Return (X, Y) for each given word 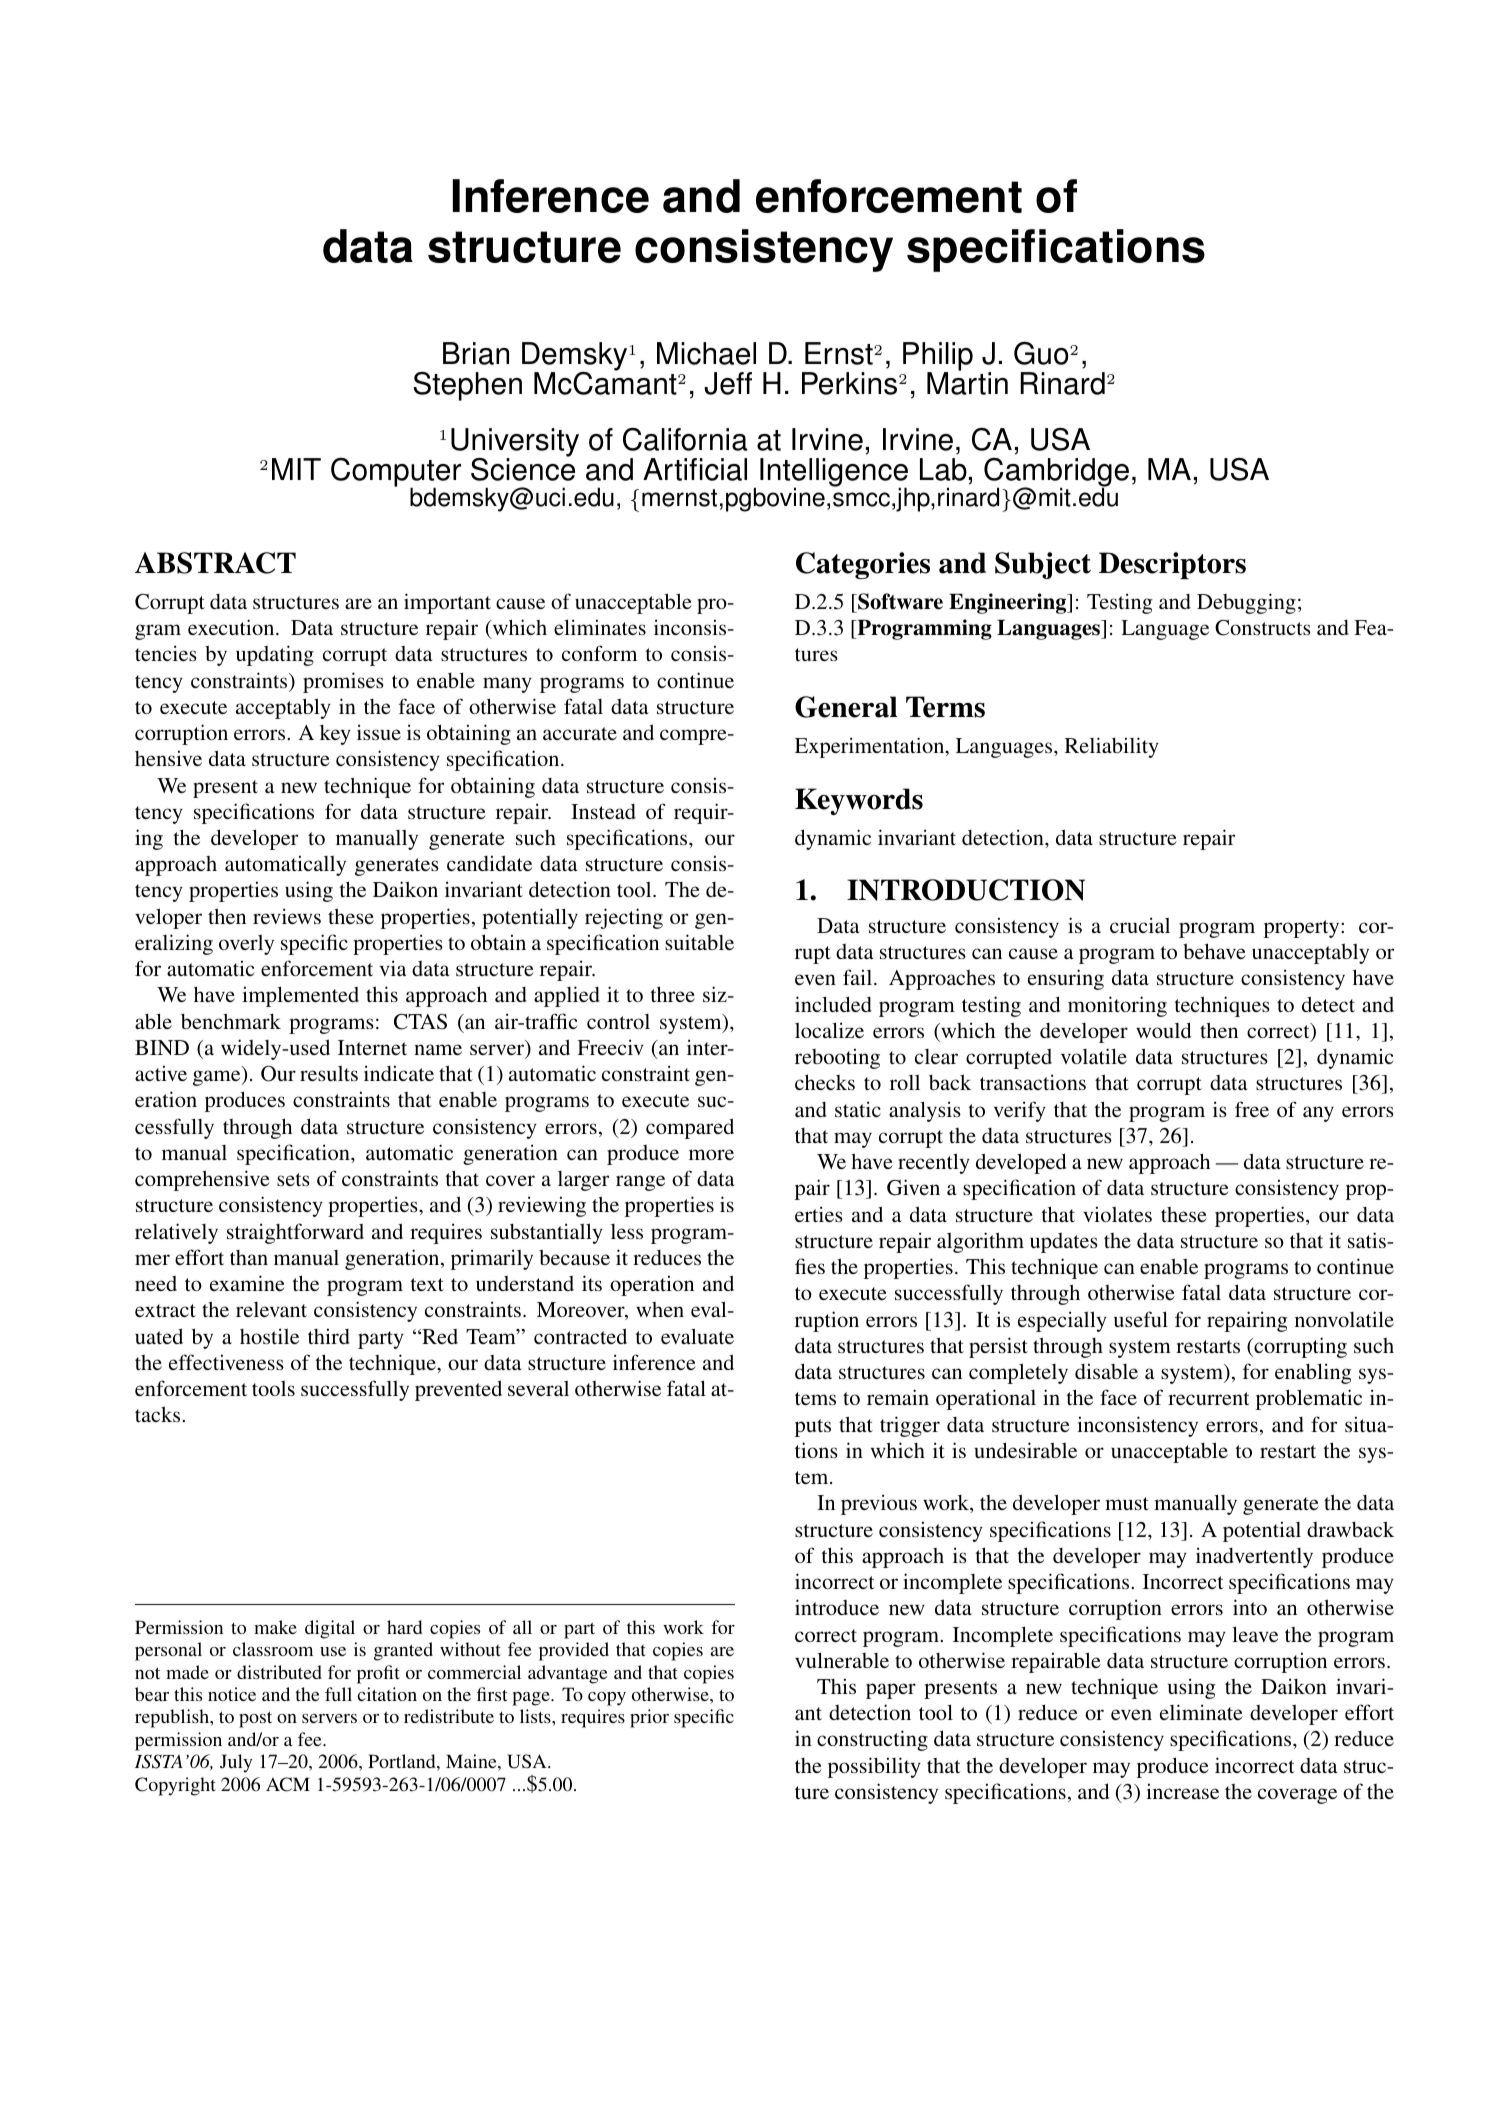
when (660, 1309)
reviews (287, 916)
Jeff (728, 383)
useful (1141, 1319)
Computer (396, 473)
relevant (271, 1309)
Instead (603, 811)
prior (649, 1718)
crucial (1140, 925)
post (255, 1720)
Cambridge (1056, 473)
